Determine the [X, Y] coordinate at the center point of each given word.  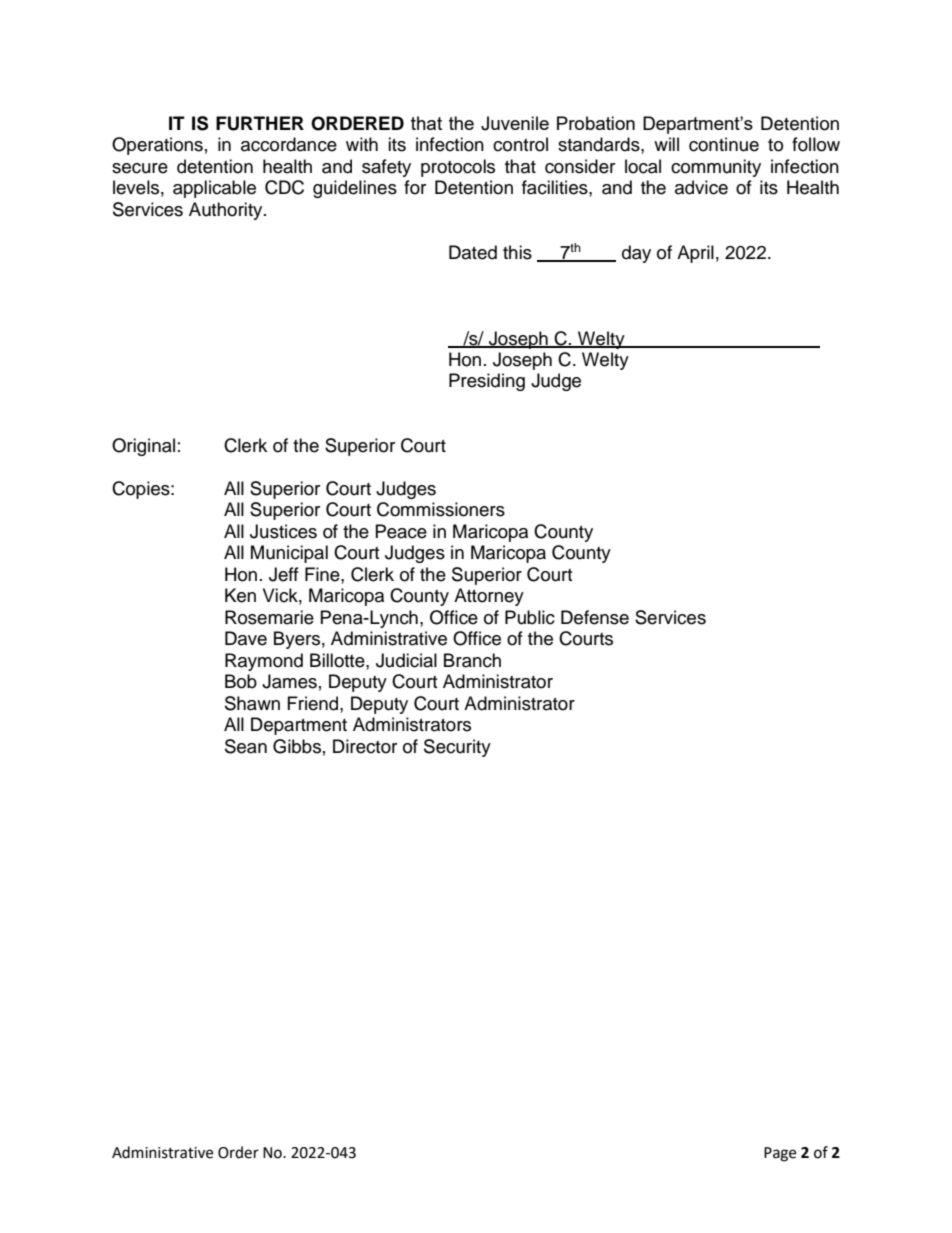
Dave [246, 638]
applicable [214, 189]
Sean [246, 746]
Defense [595, 617]
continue [724, 144]
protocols [458, 168]
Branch [472, 660]
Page [780, 1154]
